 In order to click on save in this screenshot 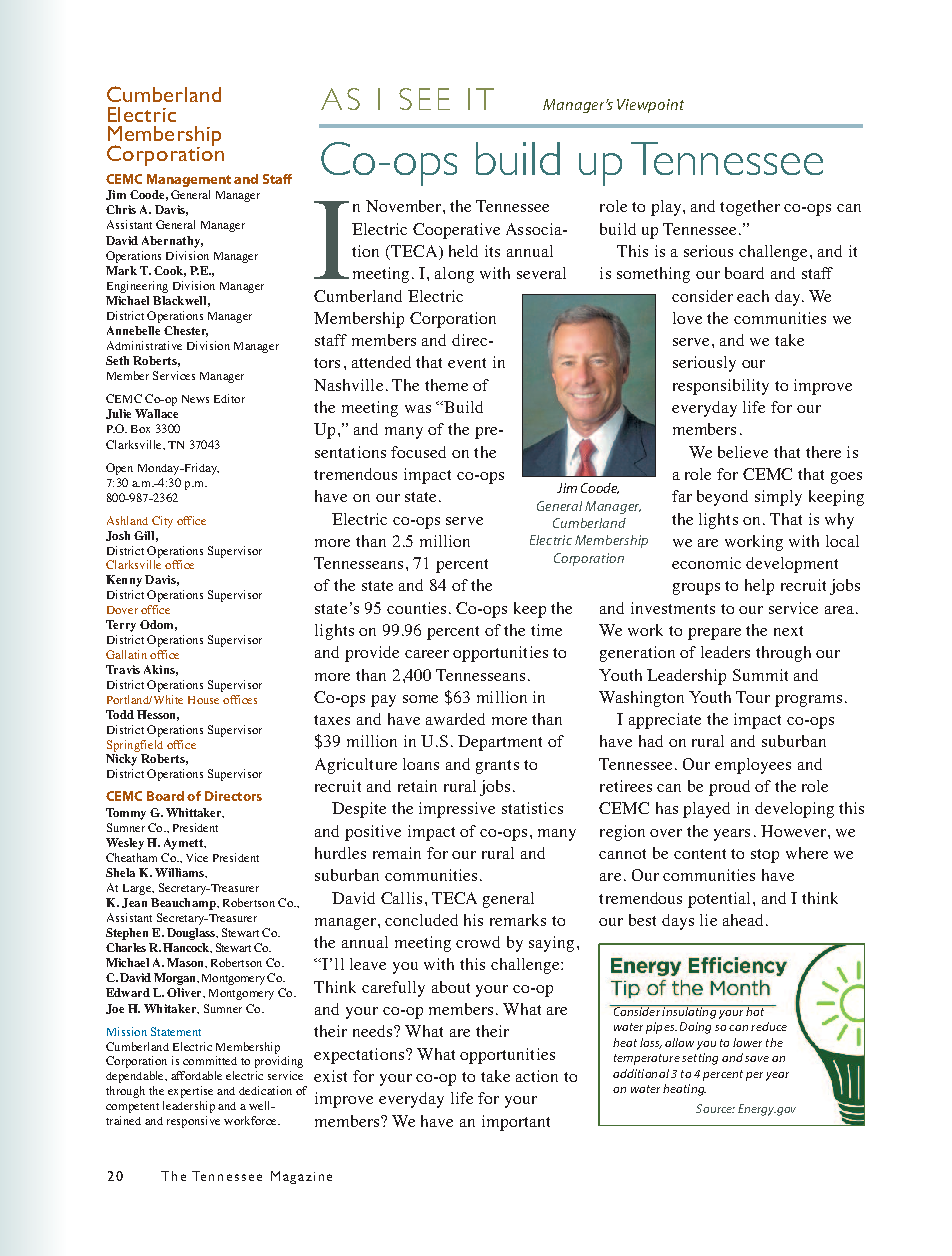, I will do `click(757, 1059)`.
